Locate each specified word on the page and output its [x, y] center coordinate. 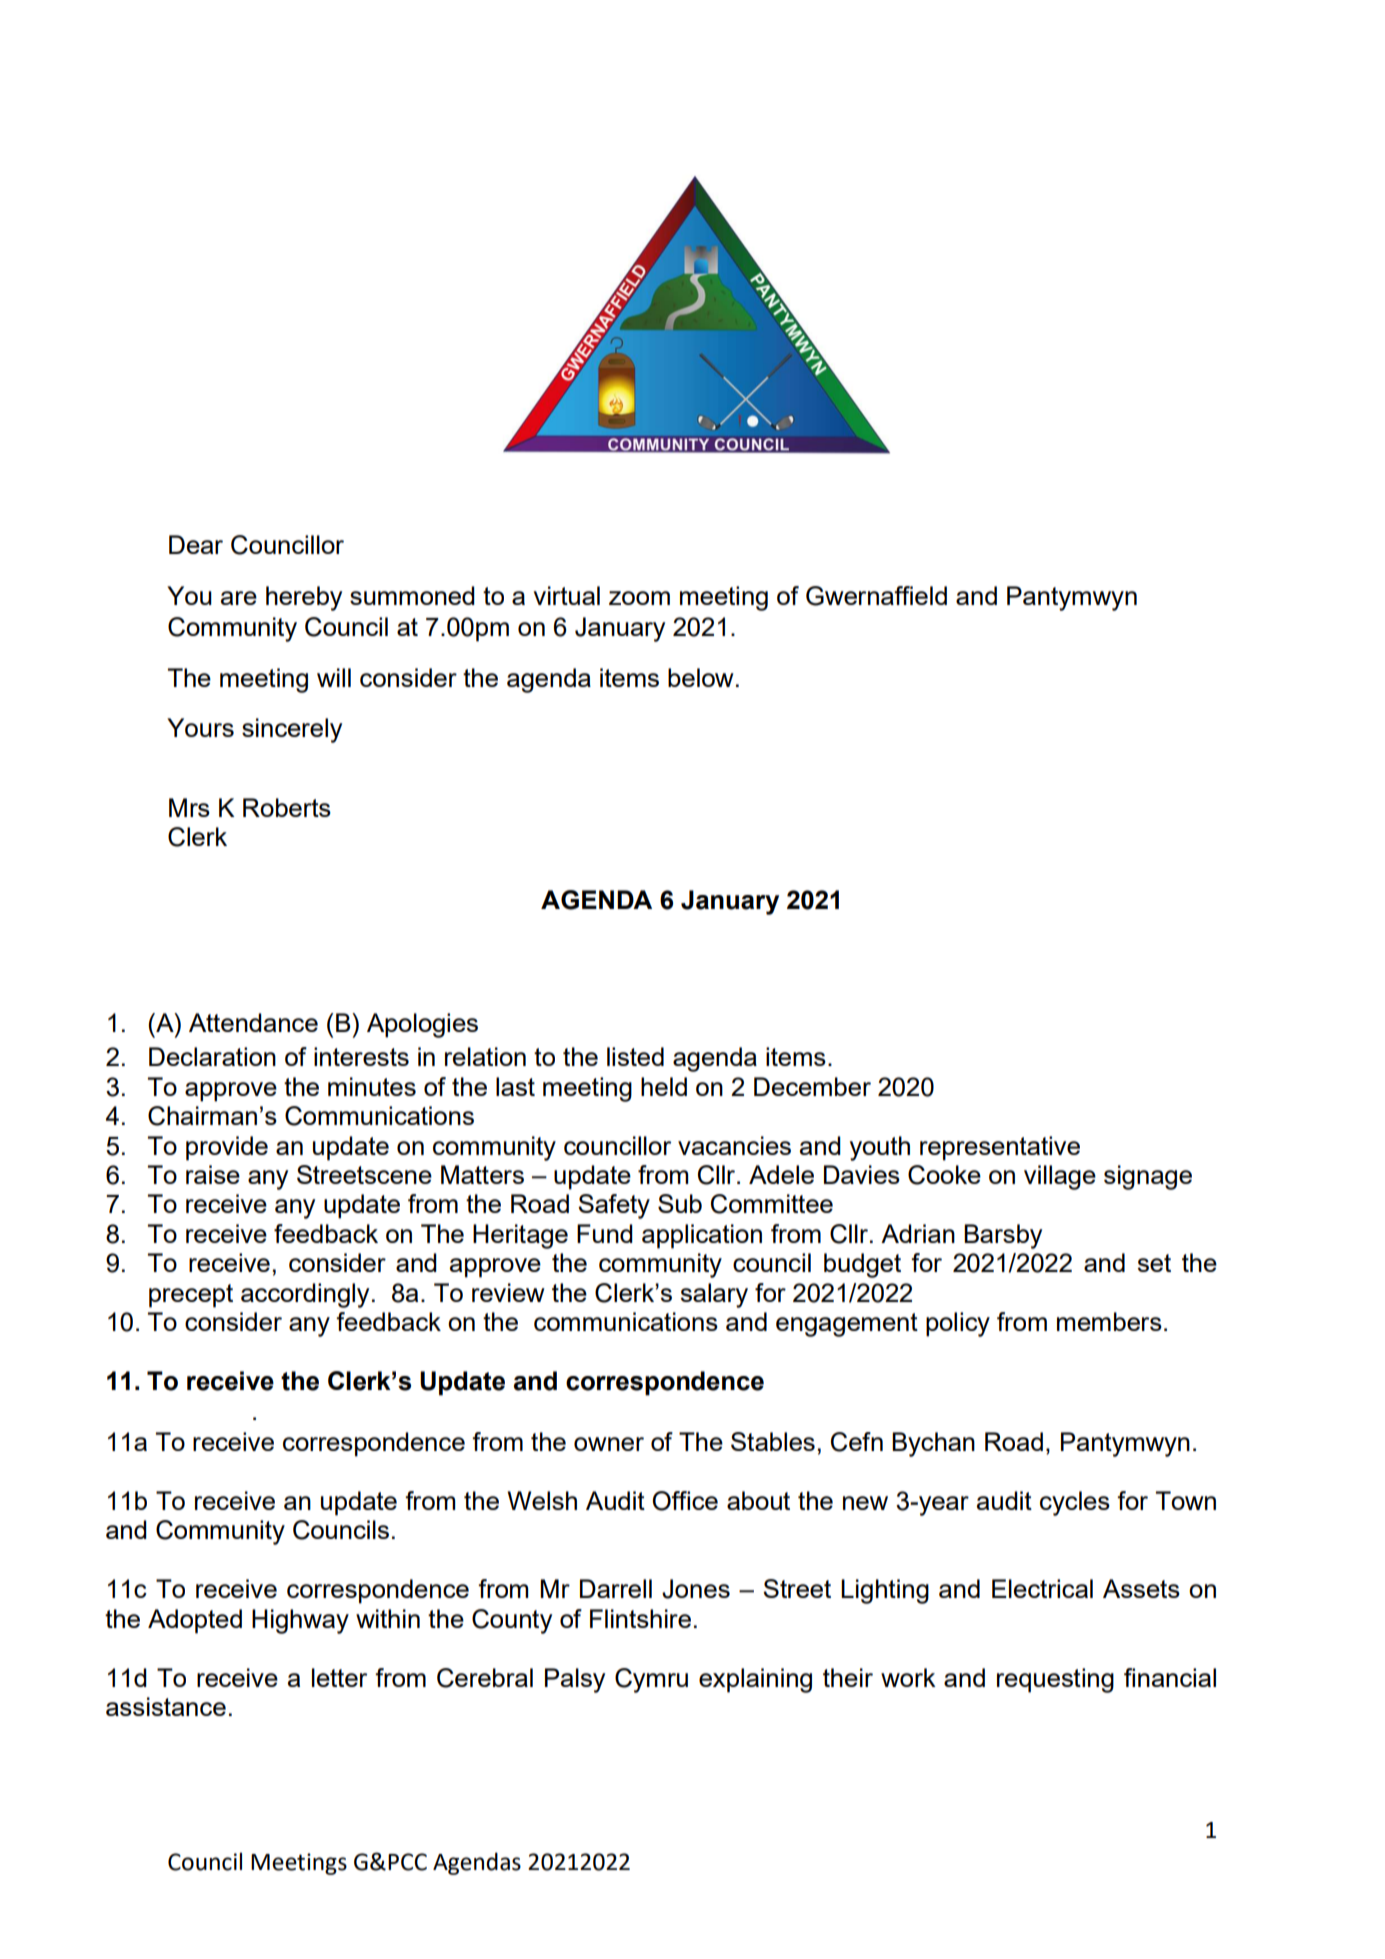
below [701, 677]
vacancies [734, 1145]
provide [227, 1148]
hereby [304, 598]
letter [339, 1677]
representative [1000, 1148]
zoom [639, 598]
